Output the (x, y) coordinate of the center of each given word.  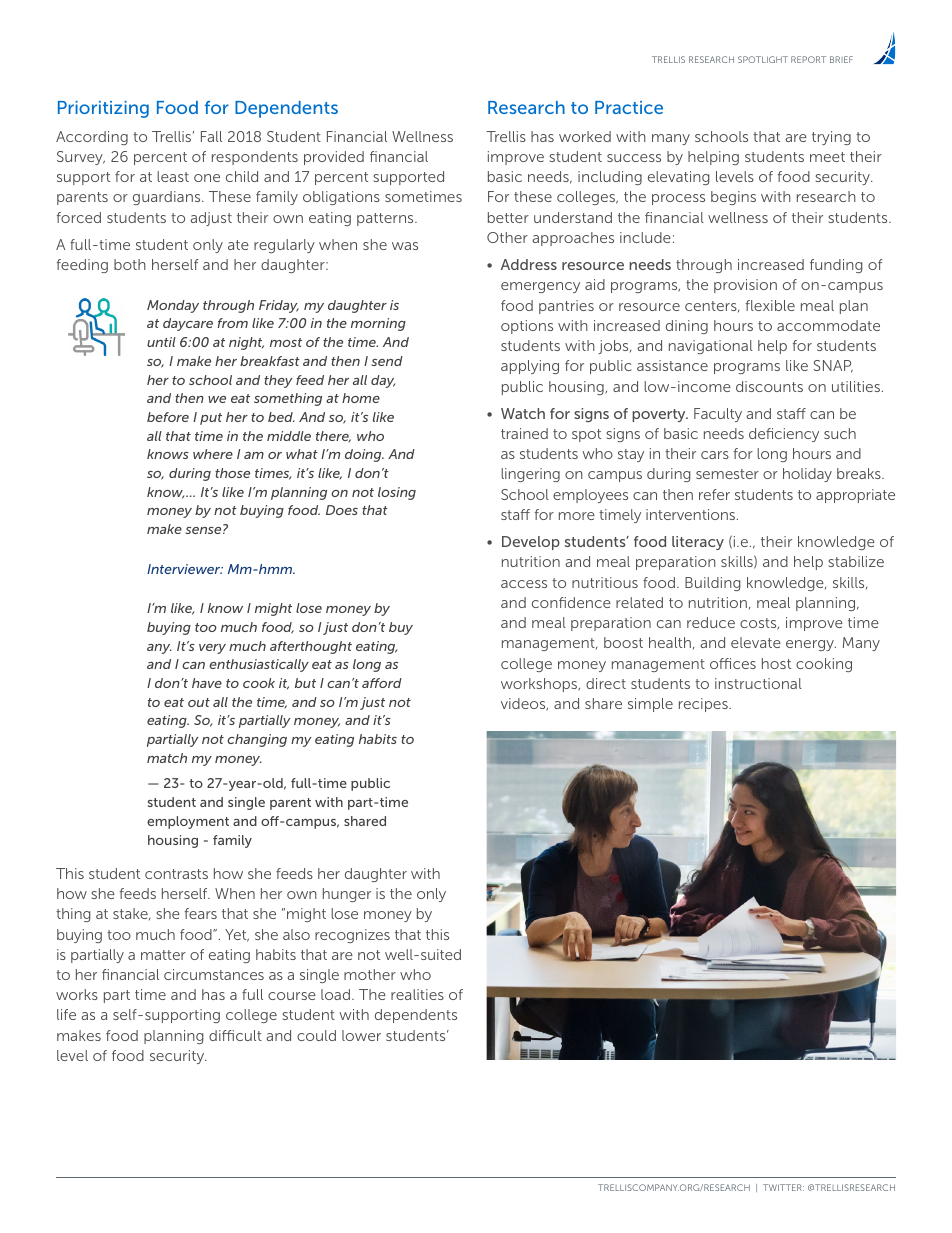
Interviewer (185, 569)
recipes (704, 705)
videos (524, 704)
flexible (770, 305)
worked (585, 136)
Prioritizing (103, 109)
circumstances (214, 974)
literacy (698, 543)
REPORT (808, 59)
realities (417, 994)
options (527, 327)
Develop (531, 543)
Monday (173, 306)
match (167, 758)
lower (361, 1035)
